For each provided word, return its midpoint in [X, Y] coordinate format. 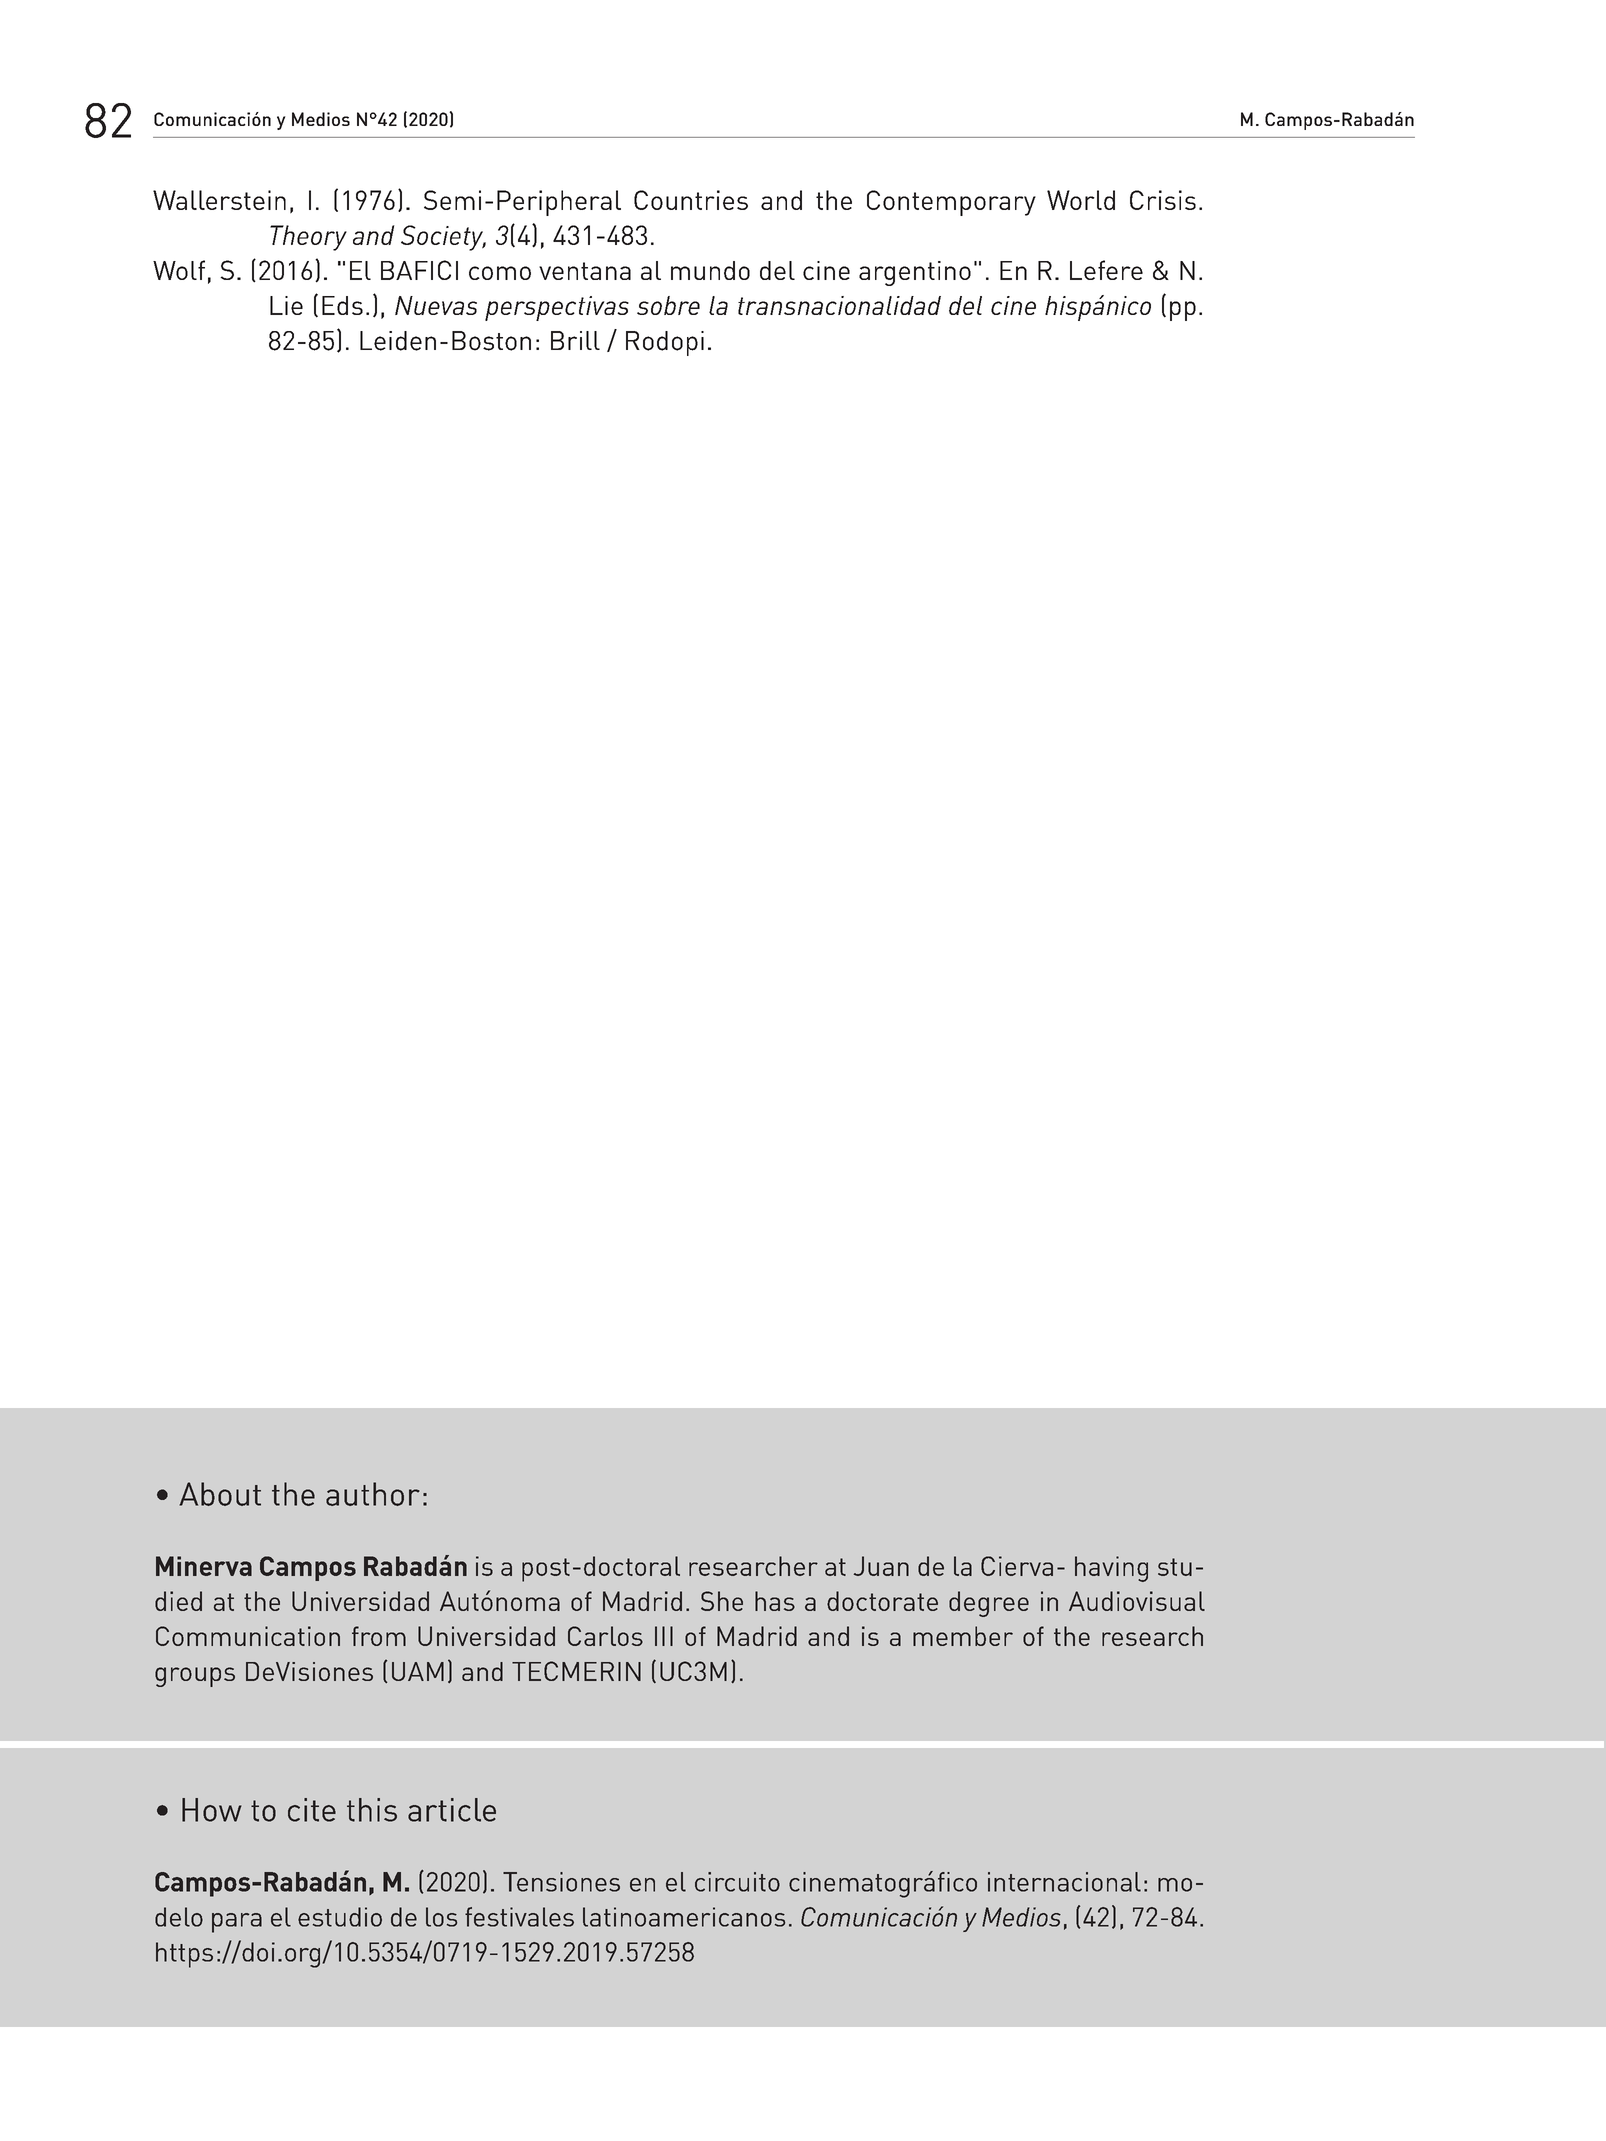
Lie [286, 305]
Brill [575, 340]
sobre [668, 305]
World [1081, 200]
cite [312, 1810]
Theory [308, 238]
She [722, 1601]
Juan [881, 1566]
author [373, 1494]
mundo [710, 270]
